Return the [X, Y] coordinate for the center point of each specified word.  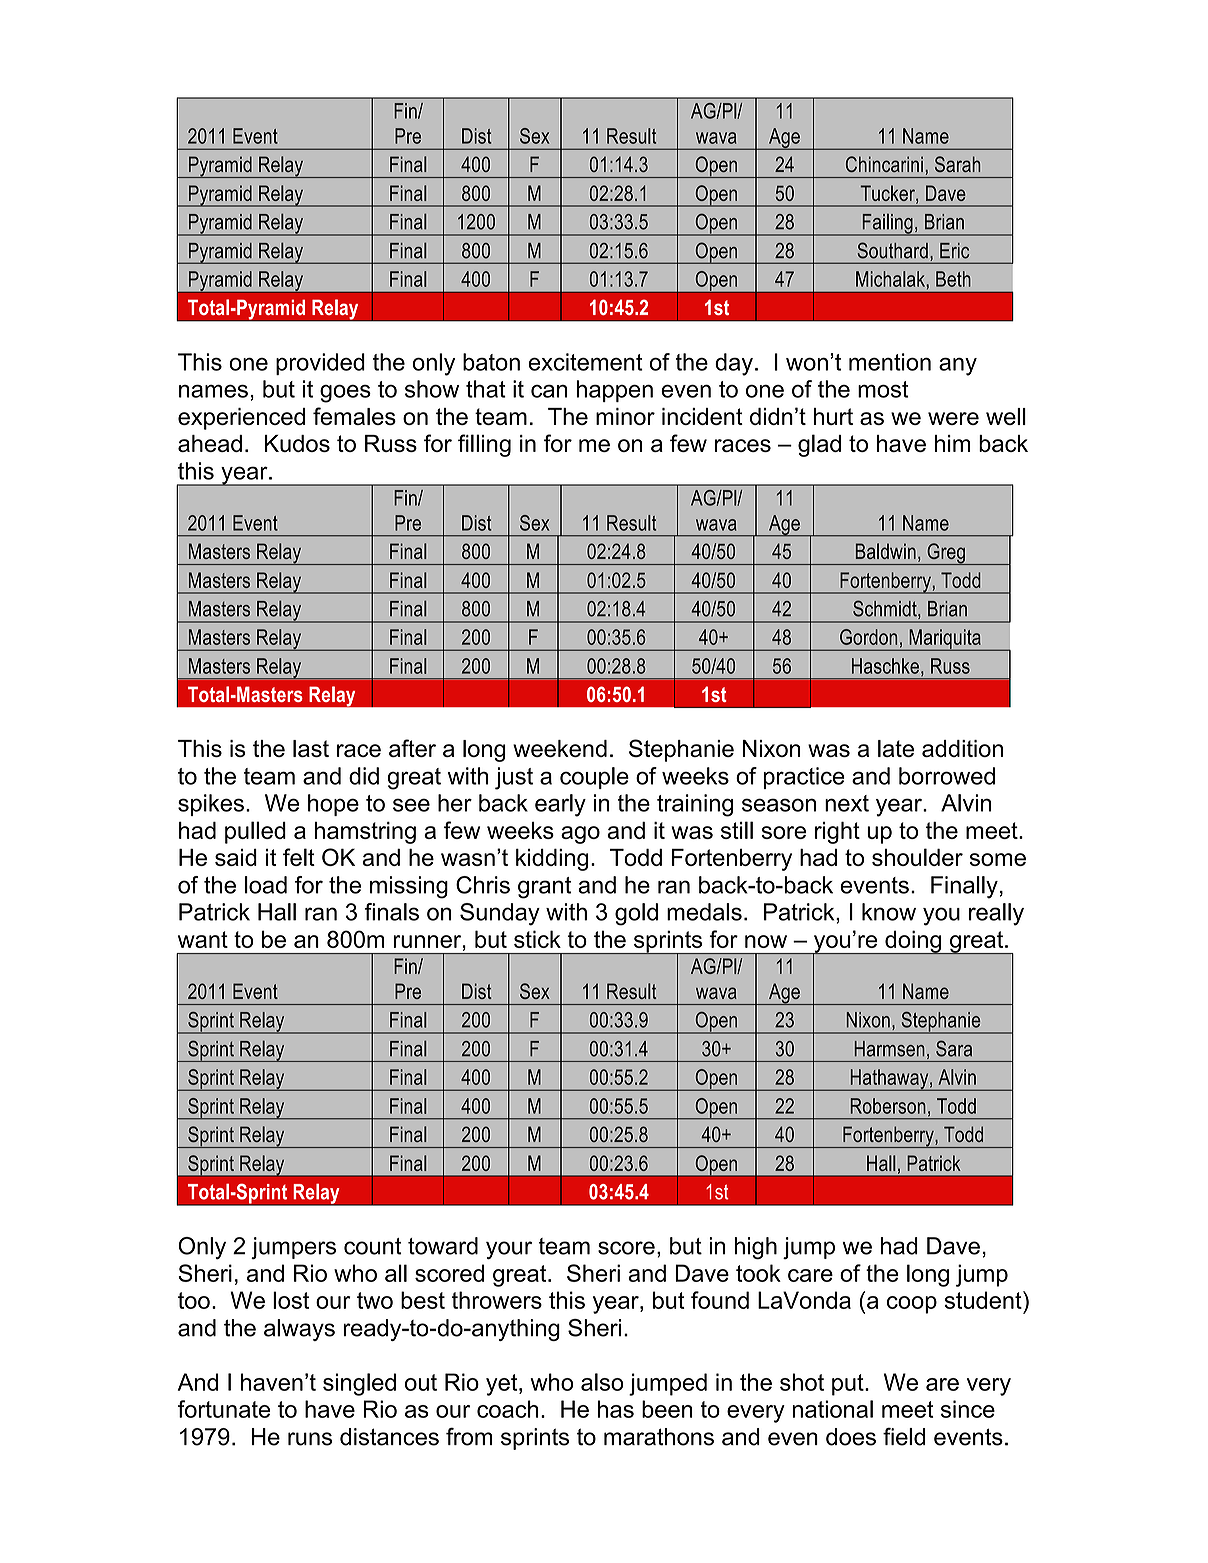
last [311, 748]
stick [537, 939]
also [602, 1382]
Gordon [868, 637]
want [203, 939]
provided [320, 364]
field [904, 1437]
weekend [560, 748]
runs [310, 1439]
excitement [585, 362]
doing [913, 943]
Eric [954, 251]
